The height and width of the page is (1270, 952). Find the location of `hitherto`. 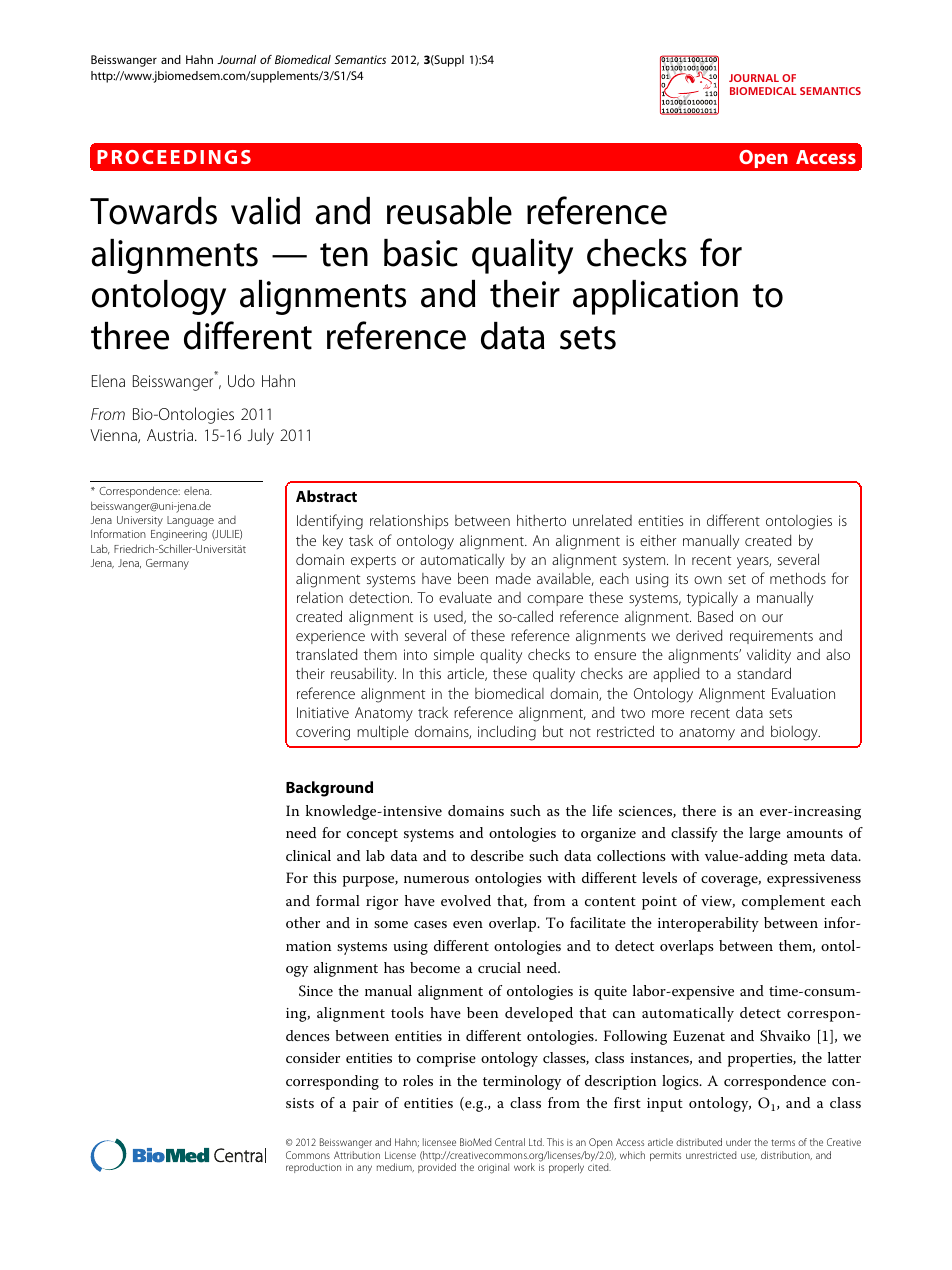

hitherto is located at coordinates (541, 520).
